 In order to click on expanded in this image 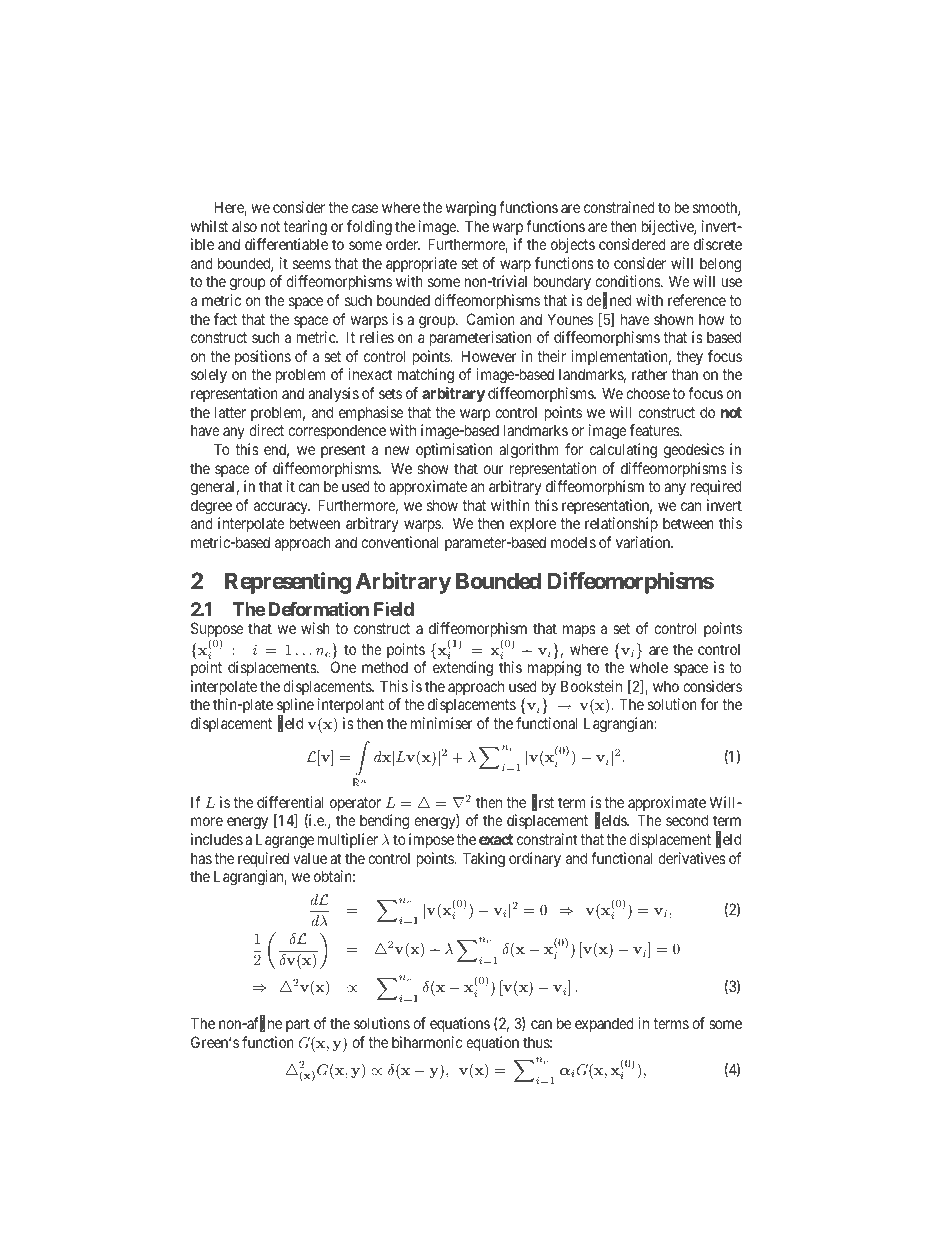, I will do `click(604, 1024)`.
